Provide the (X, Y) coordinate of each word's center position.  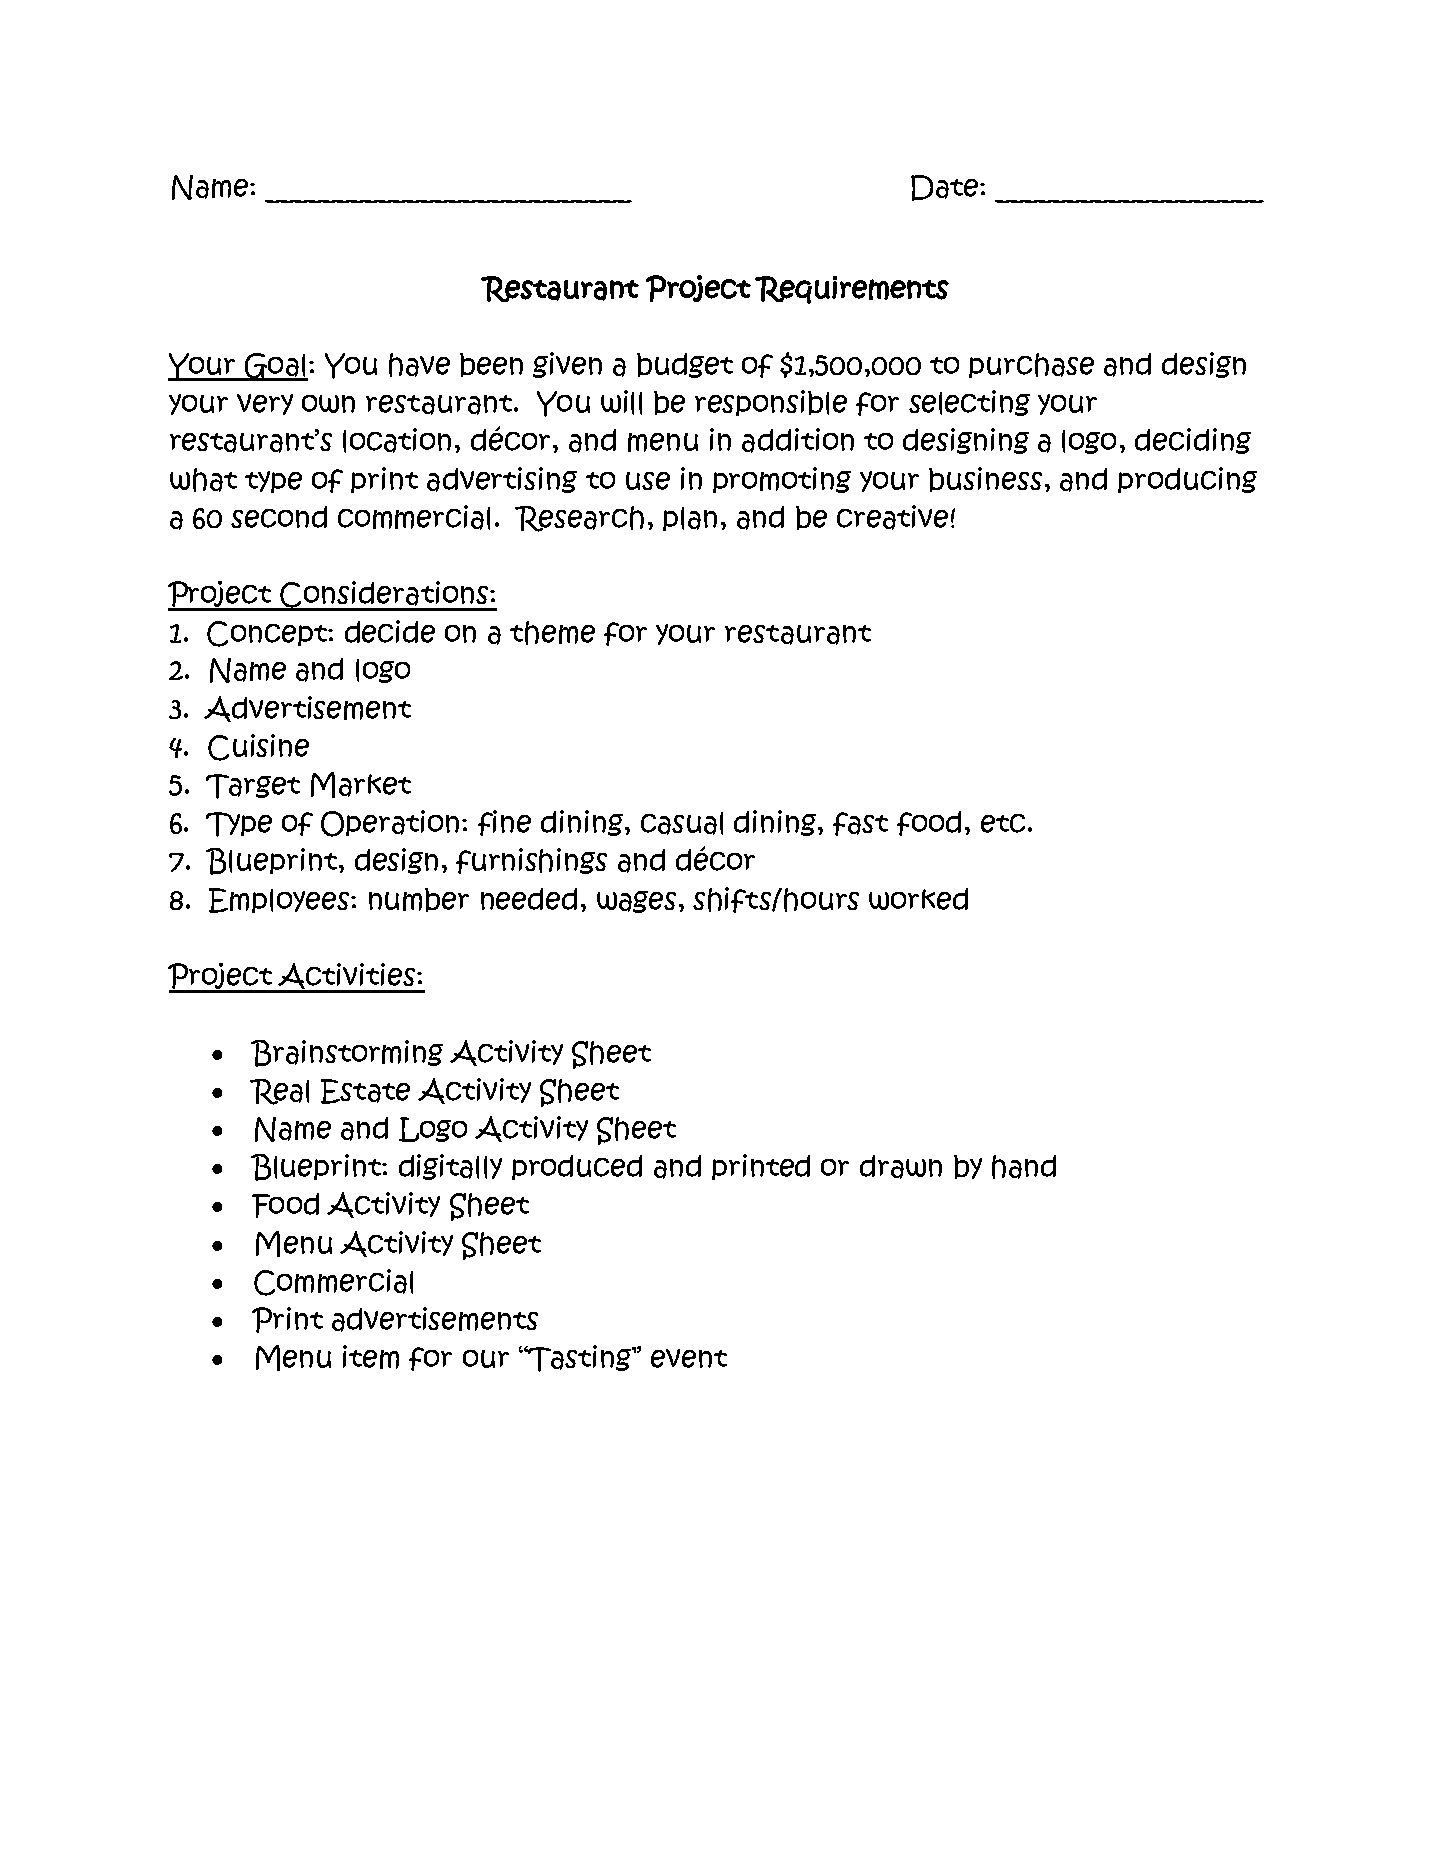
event (689, 1358)
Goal (275, 367)
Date (946, 188)
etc (1003, 823)
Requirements (852, 290)
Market (361, 785)
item (371, 1357)
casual (682, 823)
